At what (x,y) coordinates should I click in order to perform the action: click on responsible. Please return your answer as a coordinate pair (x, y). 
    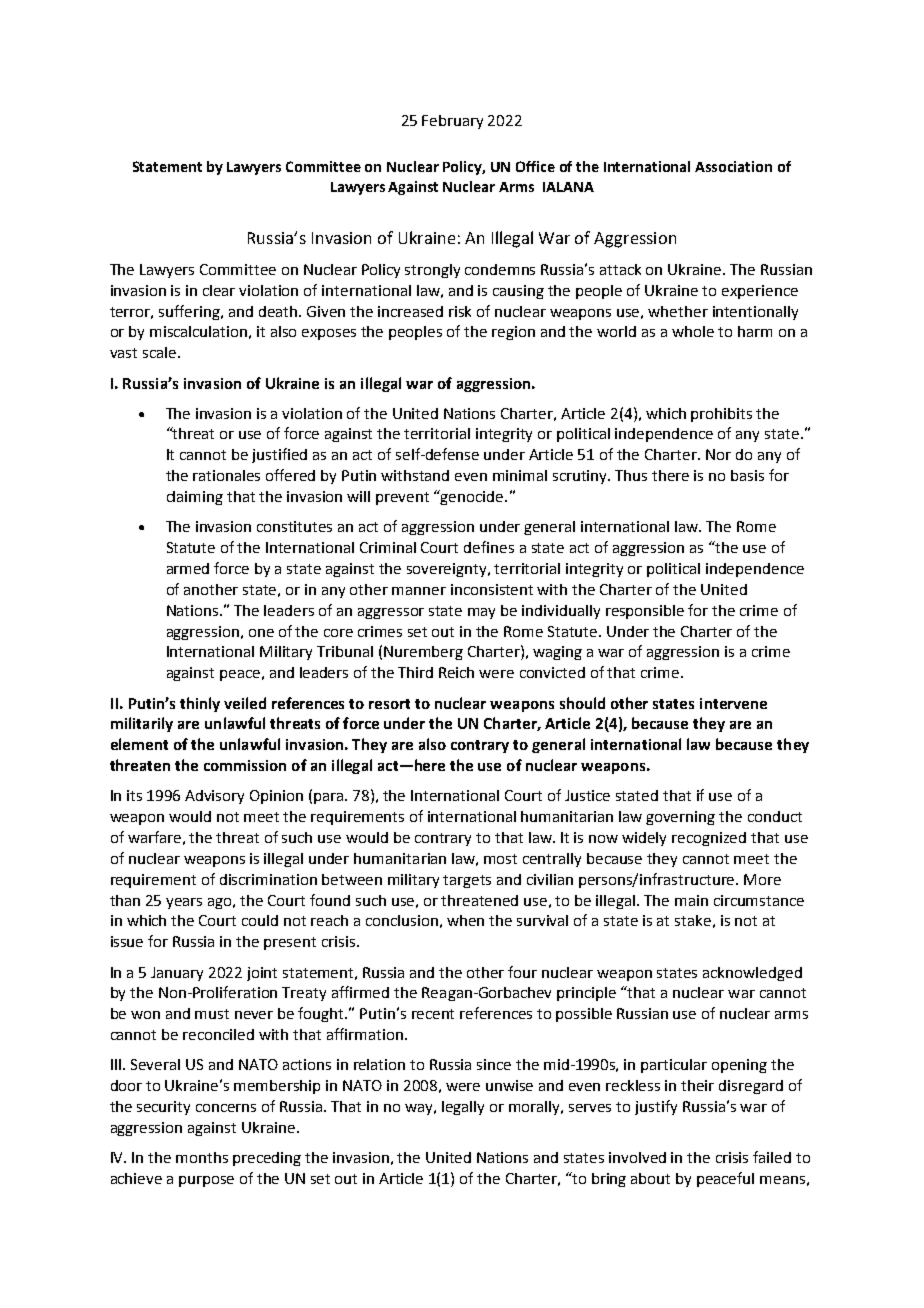
    Looking at the image, I should click on (645, 612).
